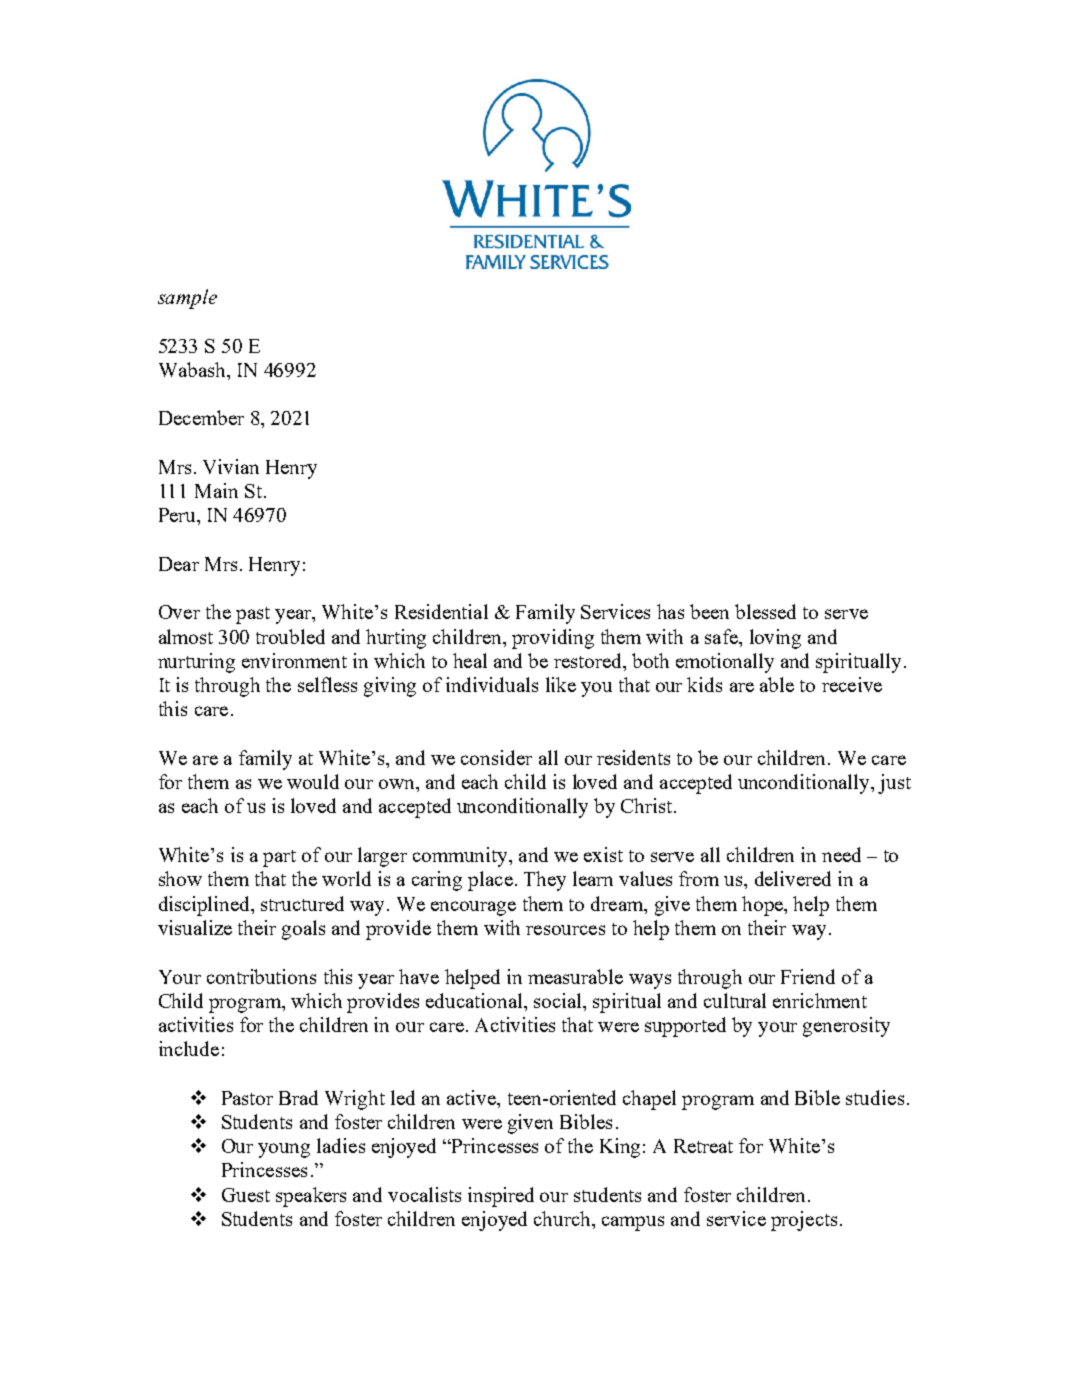  I want to click on consider, so click(496, 757).
